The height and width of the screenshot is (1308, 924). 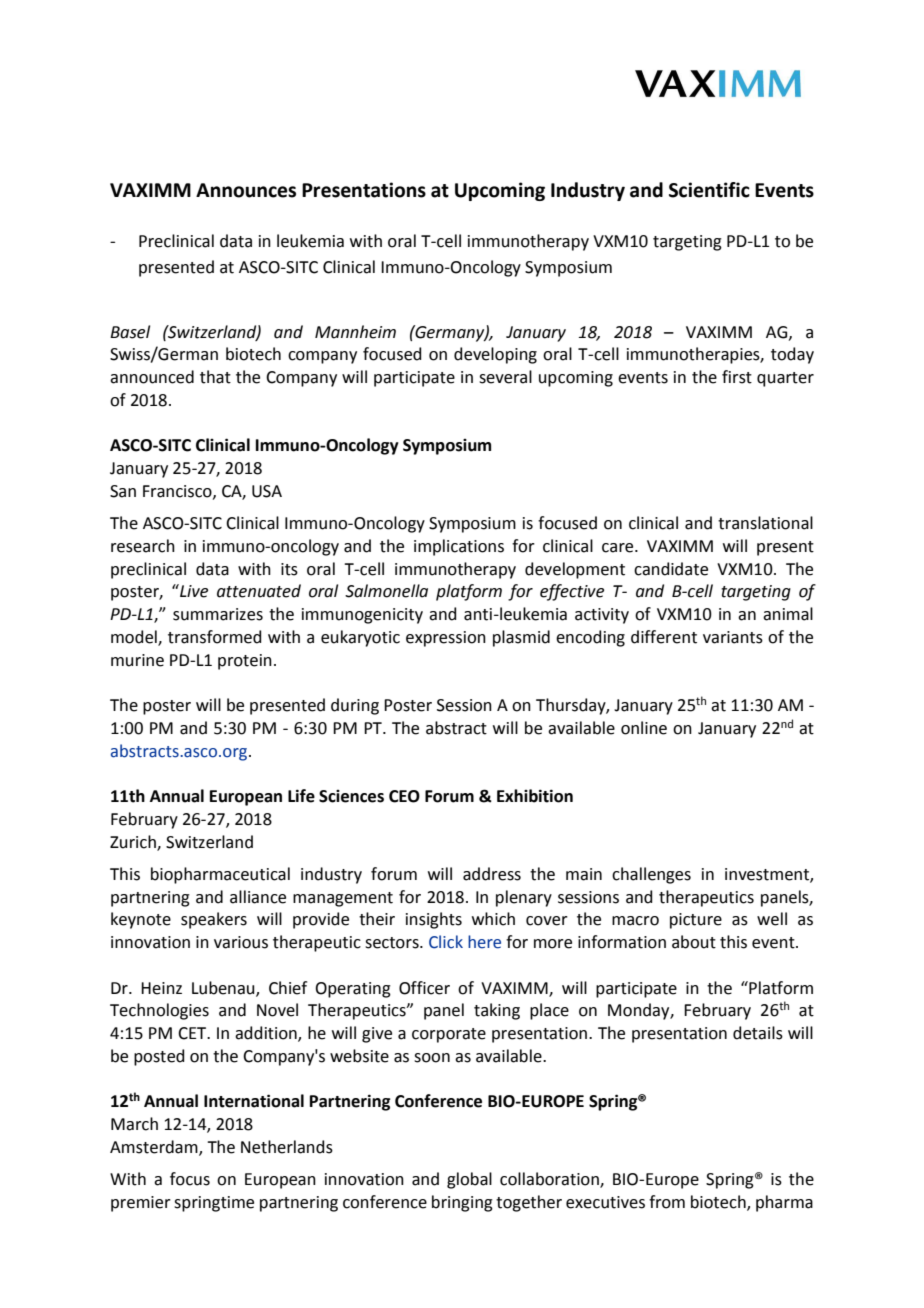 I want to click on expression, so click(x=446, y=639).
